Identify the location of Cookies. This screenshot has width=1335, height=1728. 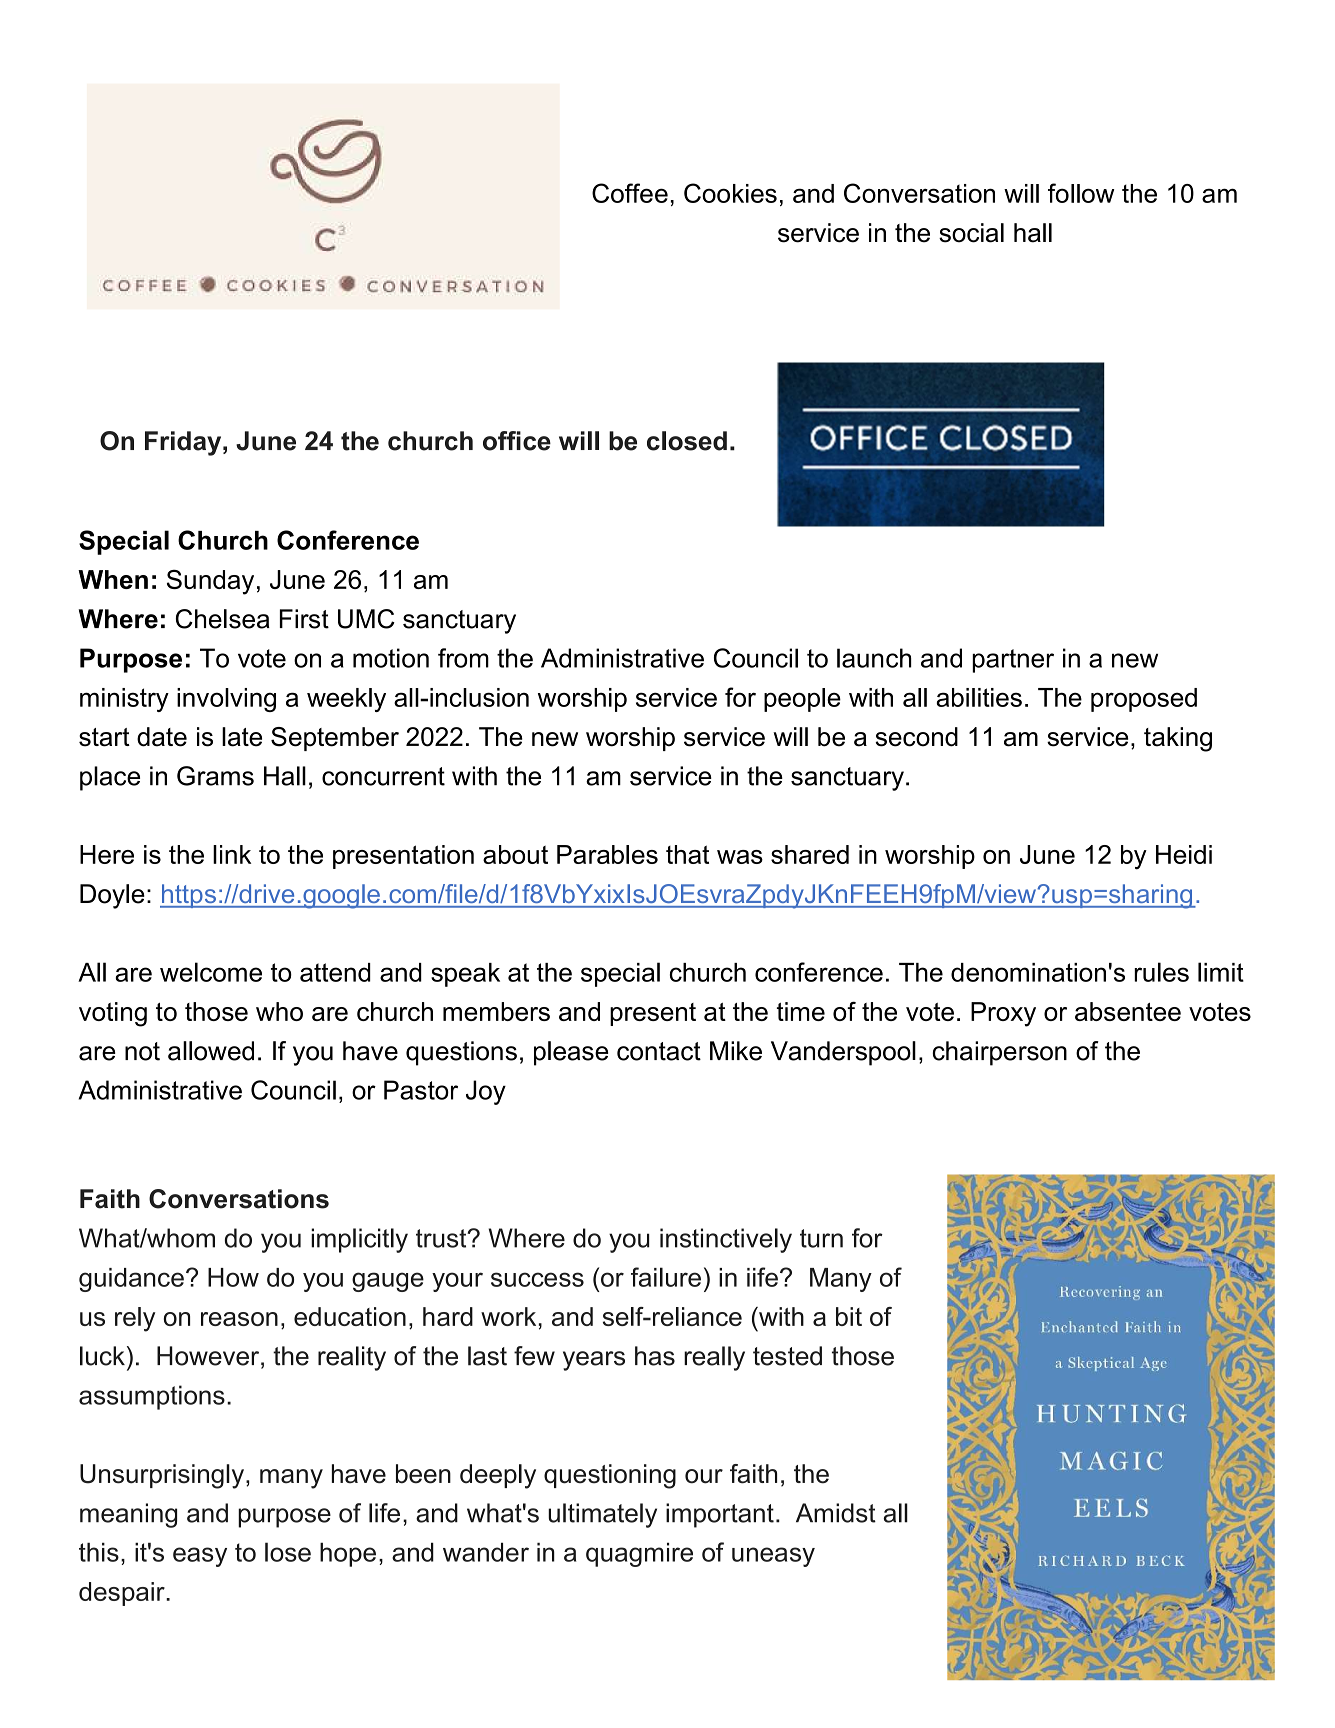
(730, 193).
